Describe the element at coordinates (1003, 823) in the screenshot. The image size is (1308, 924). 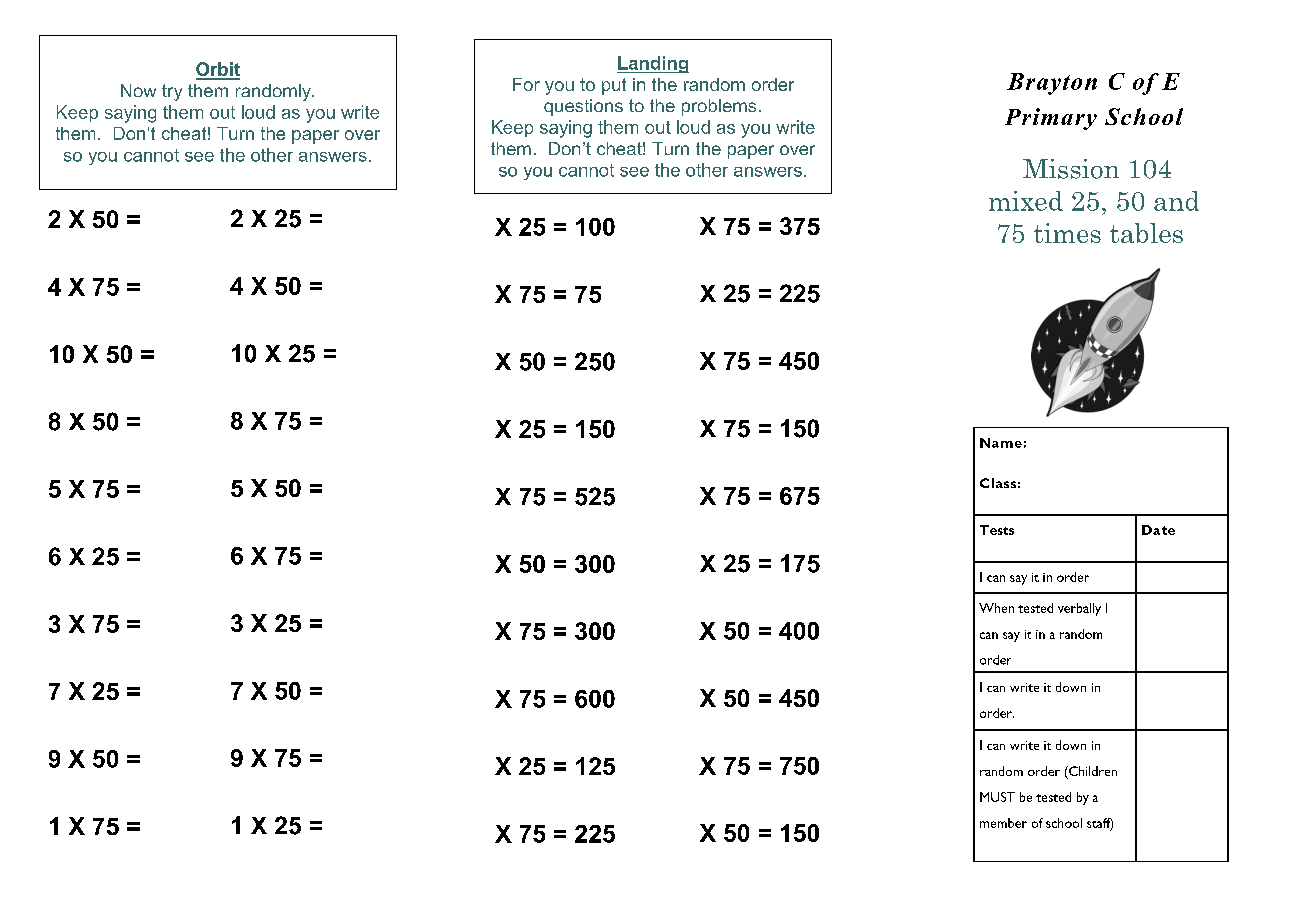
I see `member` at that location.
